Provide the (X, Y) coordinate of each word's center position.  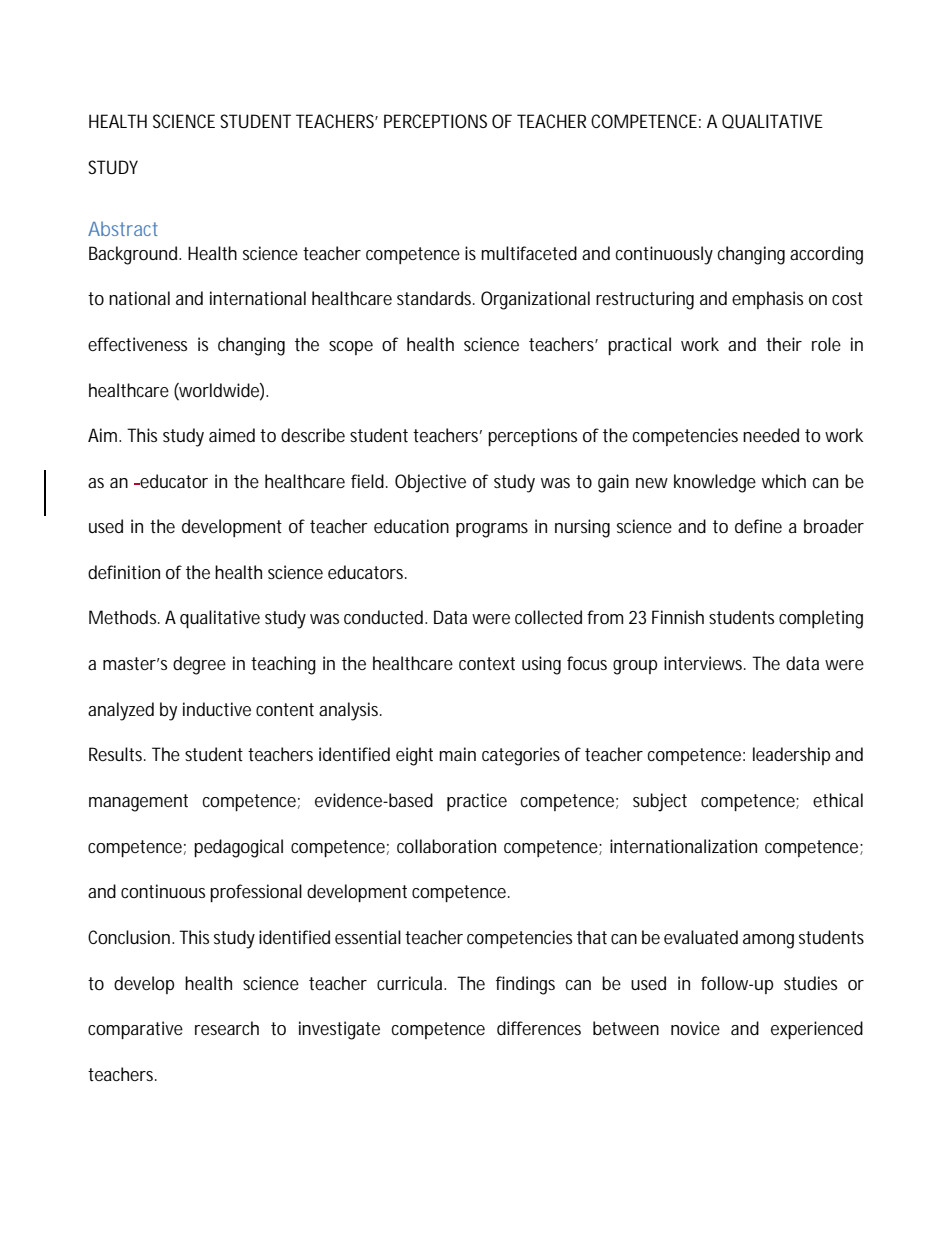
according (826, 255)
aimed (232, 435)
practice (477, 802)
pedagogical (238, 848)
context (487, 663)
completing (821, 619)
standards (435, 298)
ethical (838, 800)
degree (199, 665)
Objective (430, 483)
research (227, 1028)
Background (133, 255)
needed (771, 435)
